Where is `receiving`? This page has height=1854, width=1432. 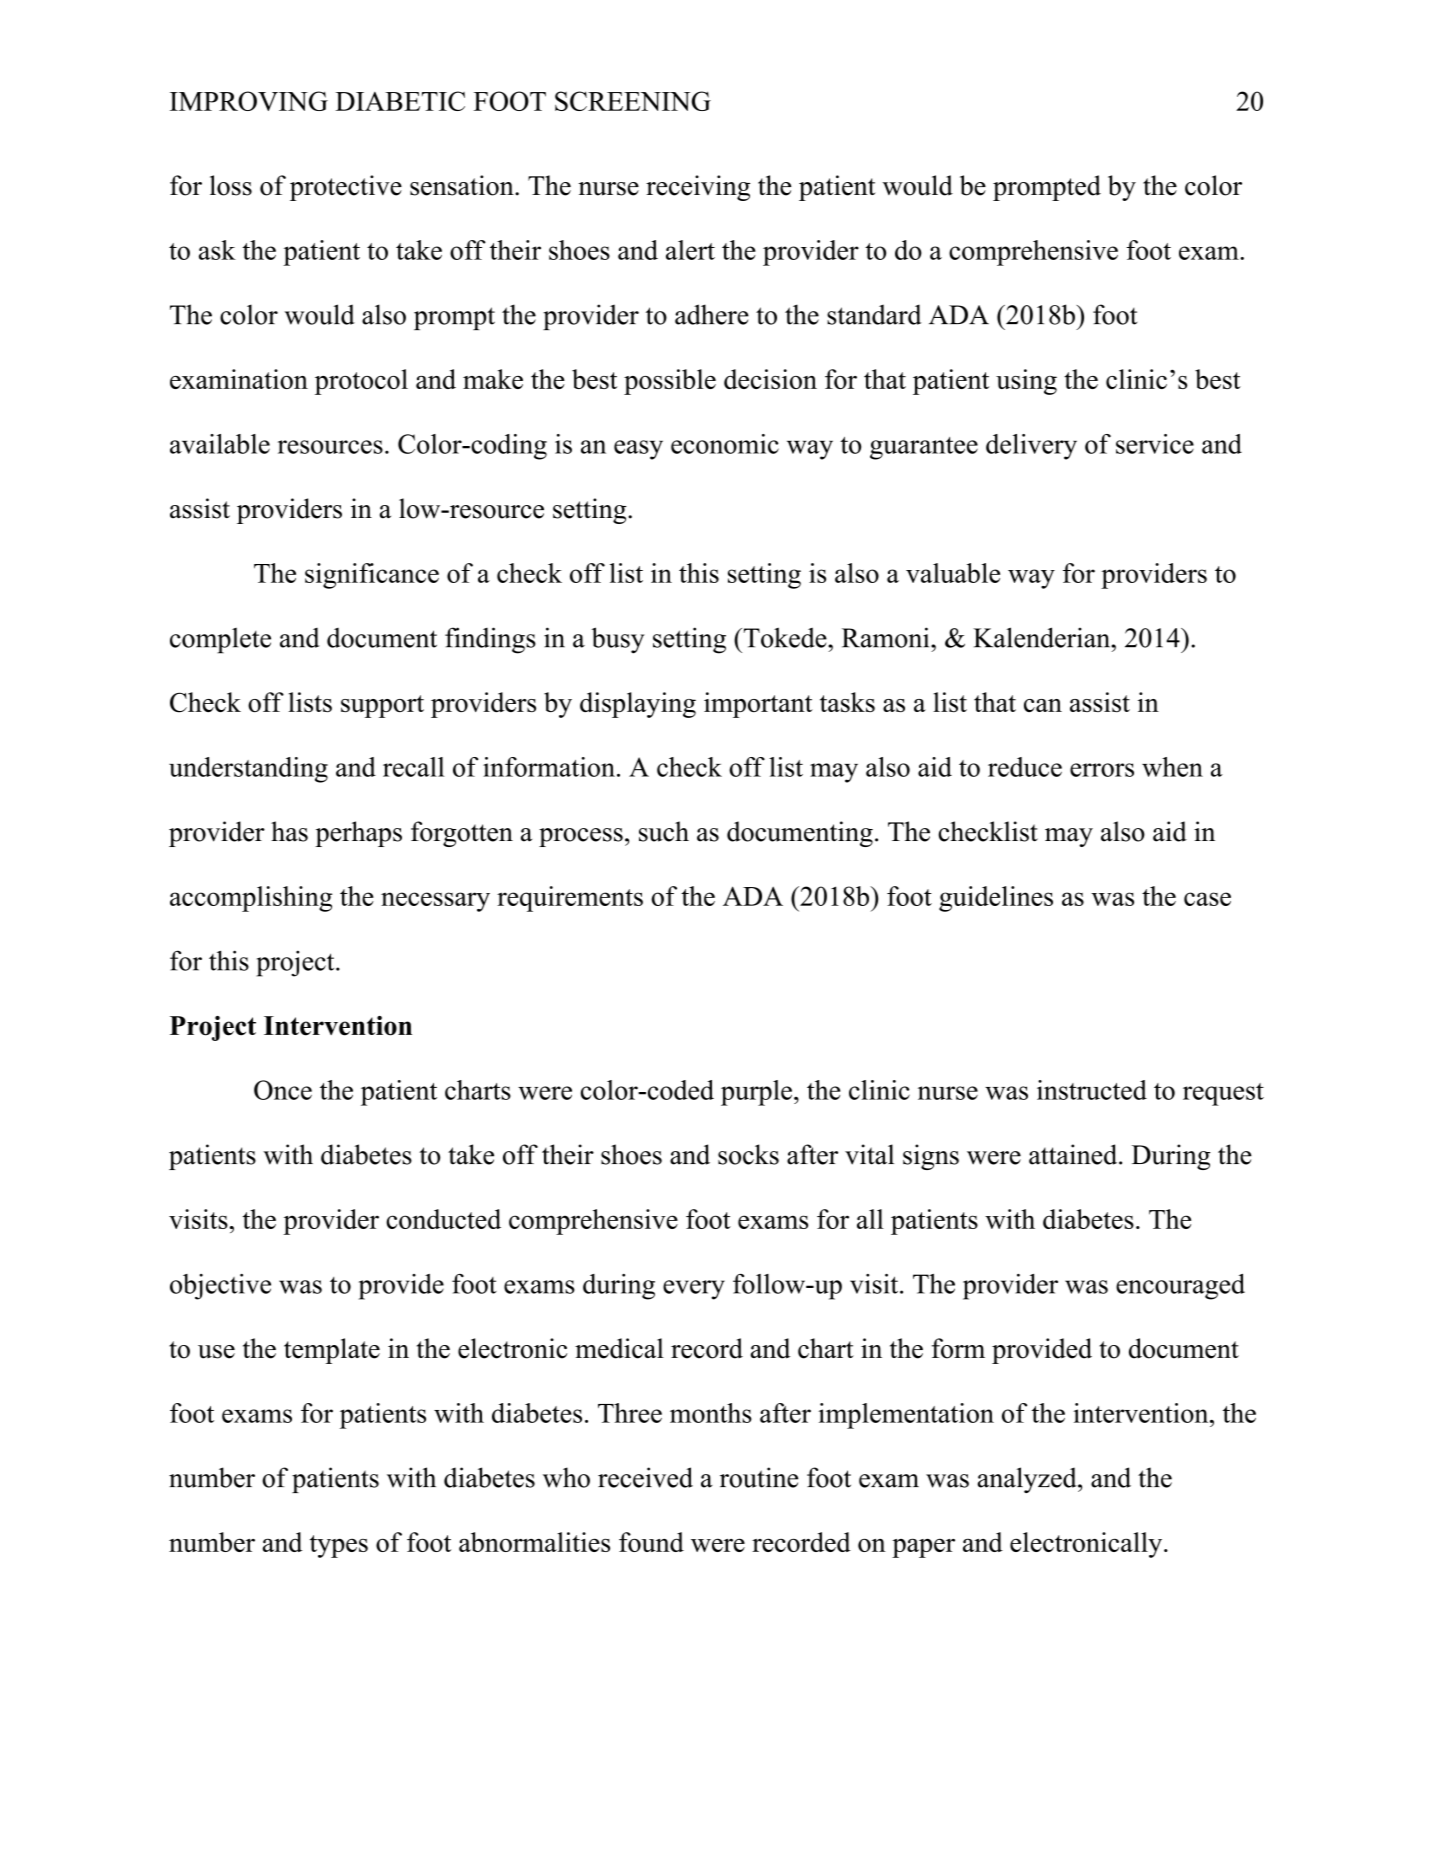
receiving is located at coordinates (698, 188).
